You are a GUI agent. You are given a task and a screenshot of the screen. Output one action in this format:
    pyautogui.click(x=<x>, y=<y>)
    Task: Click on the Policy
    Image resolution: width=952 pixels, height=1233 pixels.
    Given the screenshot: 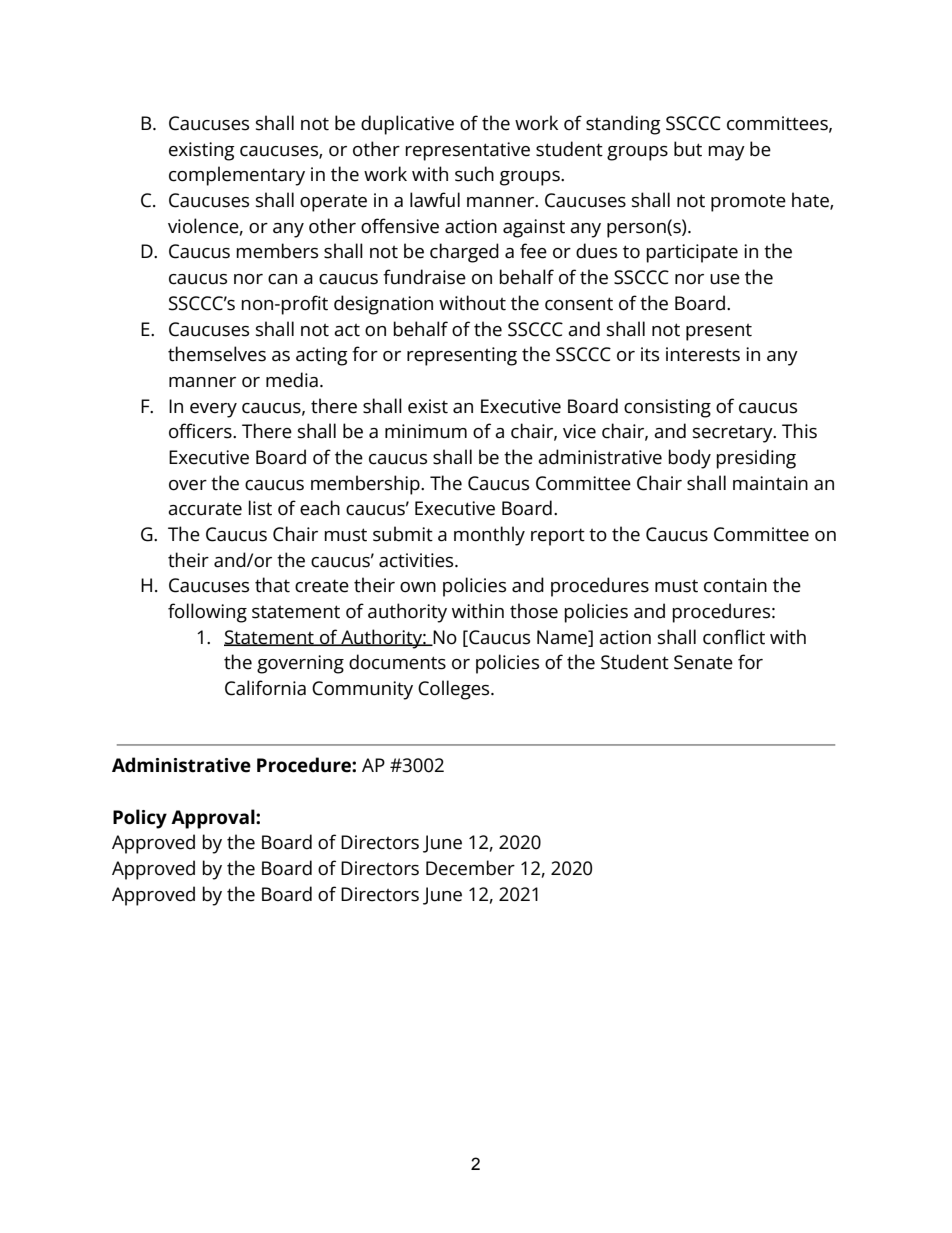 What is the action you would take?
    pyautogui.click(x=140, y=819)
